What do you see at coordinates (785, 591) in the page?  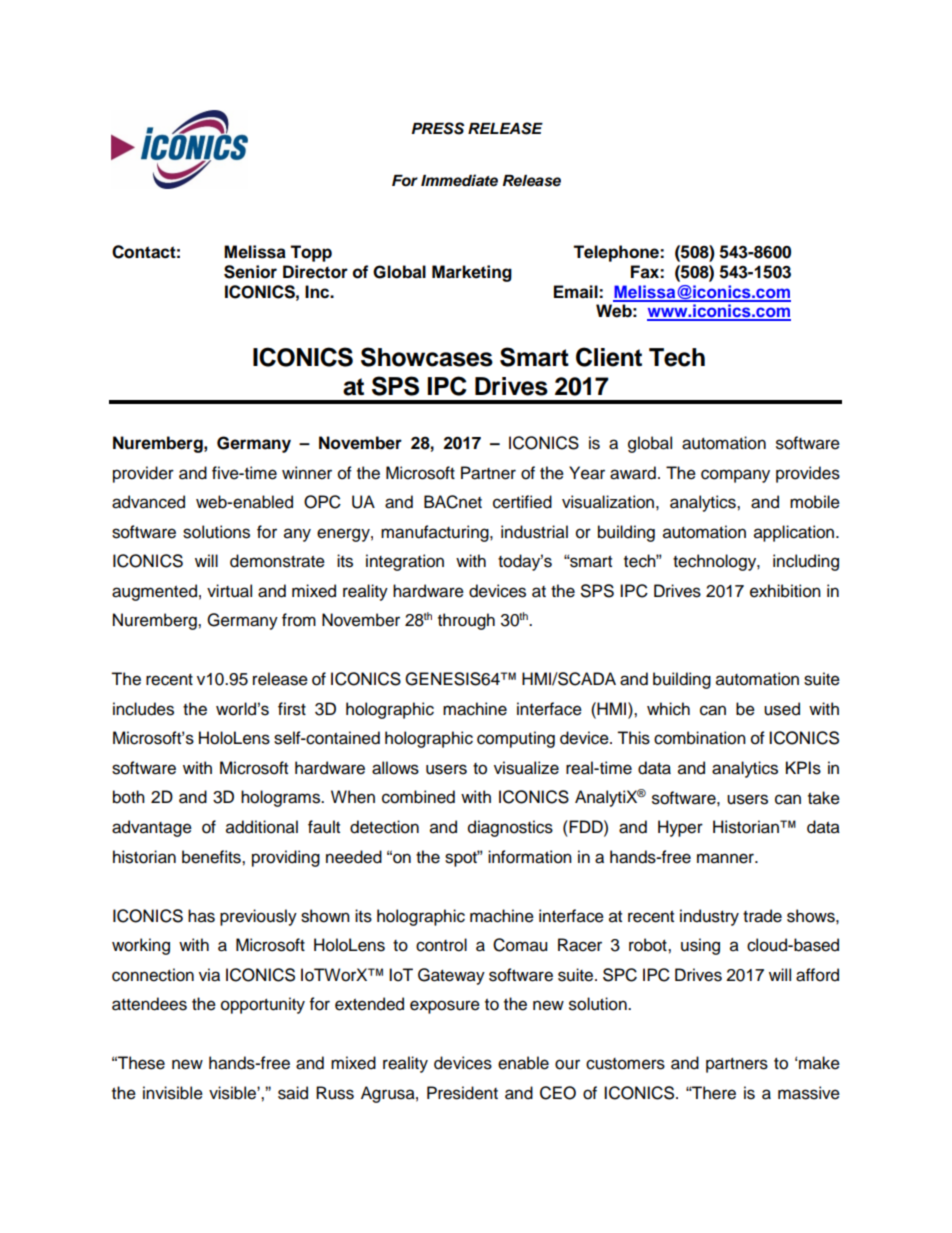 I see `exhibition` at bounding box center [785, 591].
